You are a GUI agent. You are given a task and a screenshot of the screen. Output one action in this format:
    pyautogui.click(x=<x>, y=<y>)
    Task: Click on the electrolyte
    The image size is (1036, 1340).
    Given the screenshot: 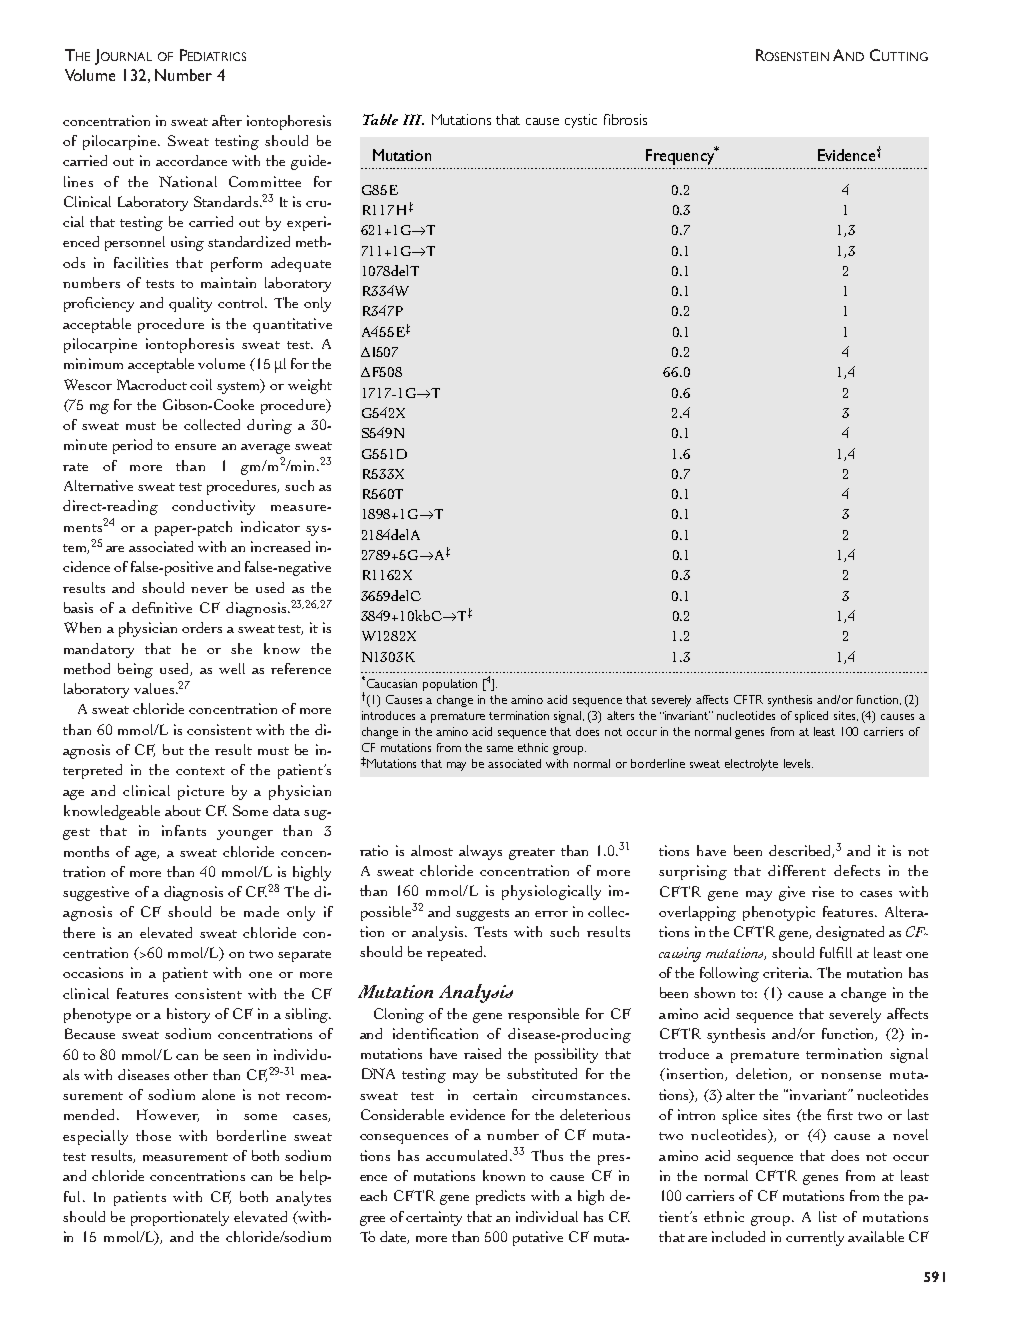 What is the action you would take?
    pyautogui.click(x=751, y=765)
